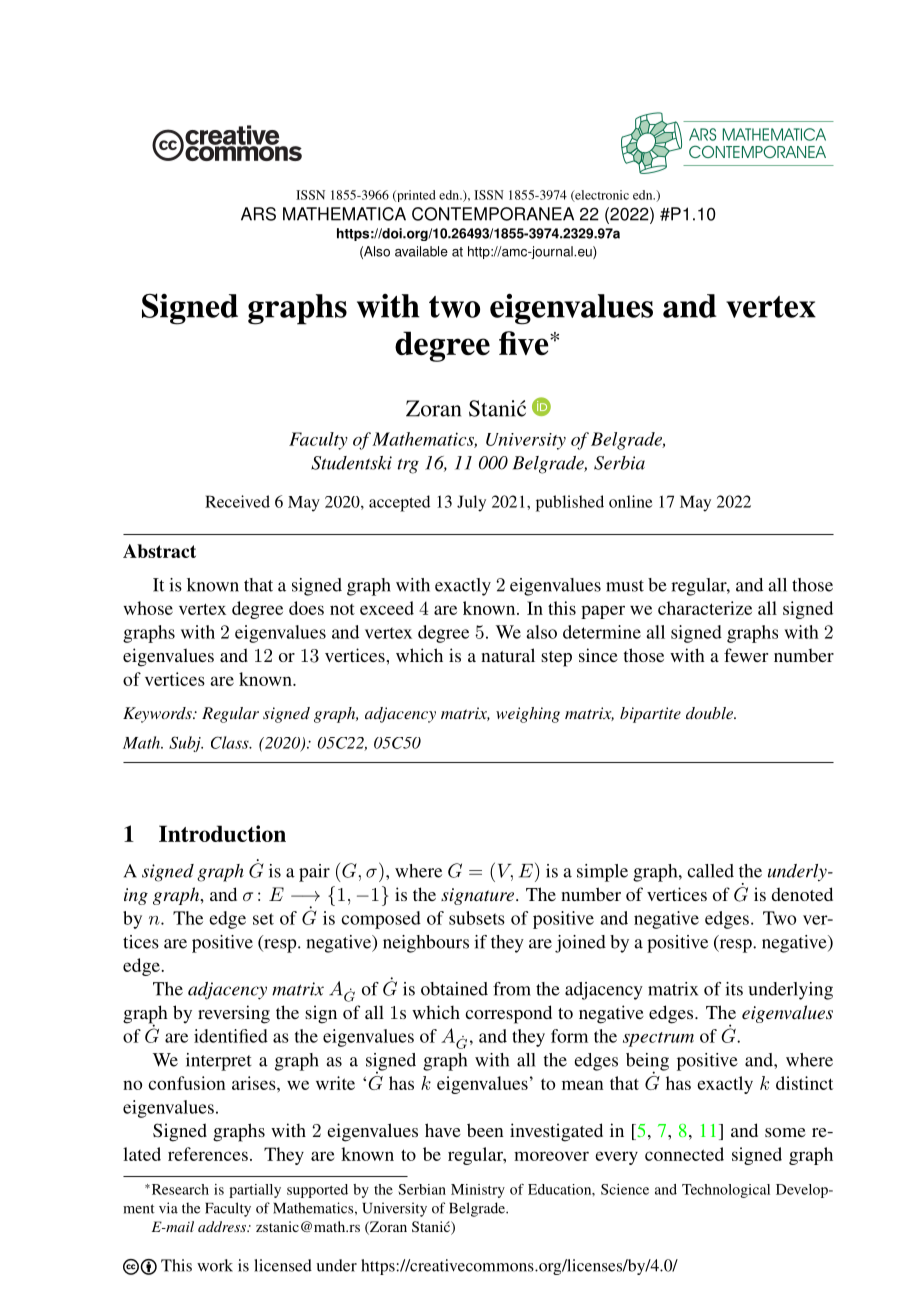 The height and width of the screenshot is (1316, 923). I want to click on Ministry, so click(478, 1191).
